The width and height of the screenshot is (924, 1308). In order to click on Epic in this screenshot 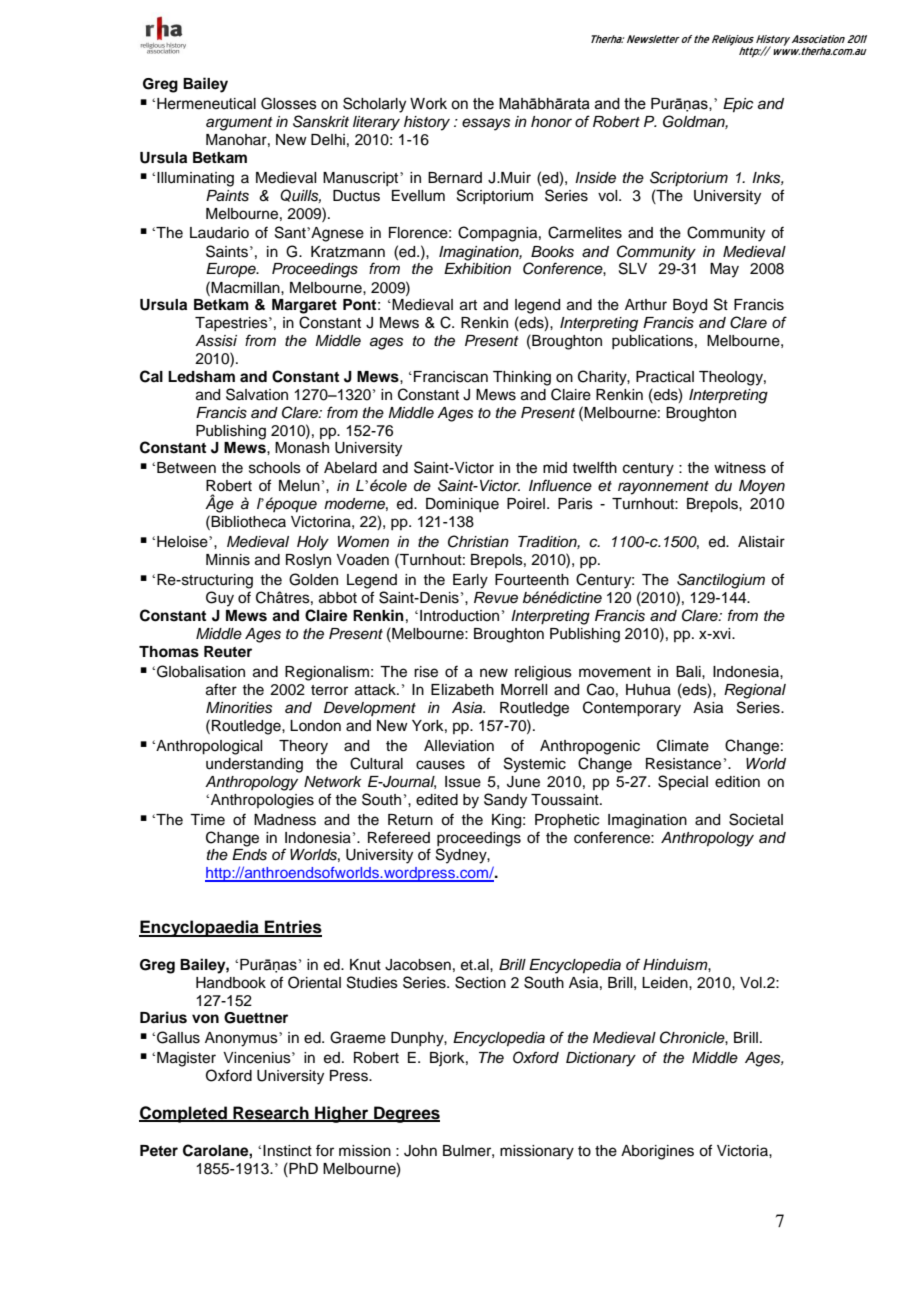, I will do `click(738, 105)`.
